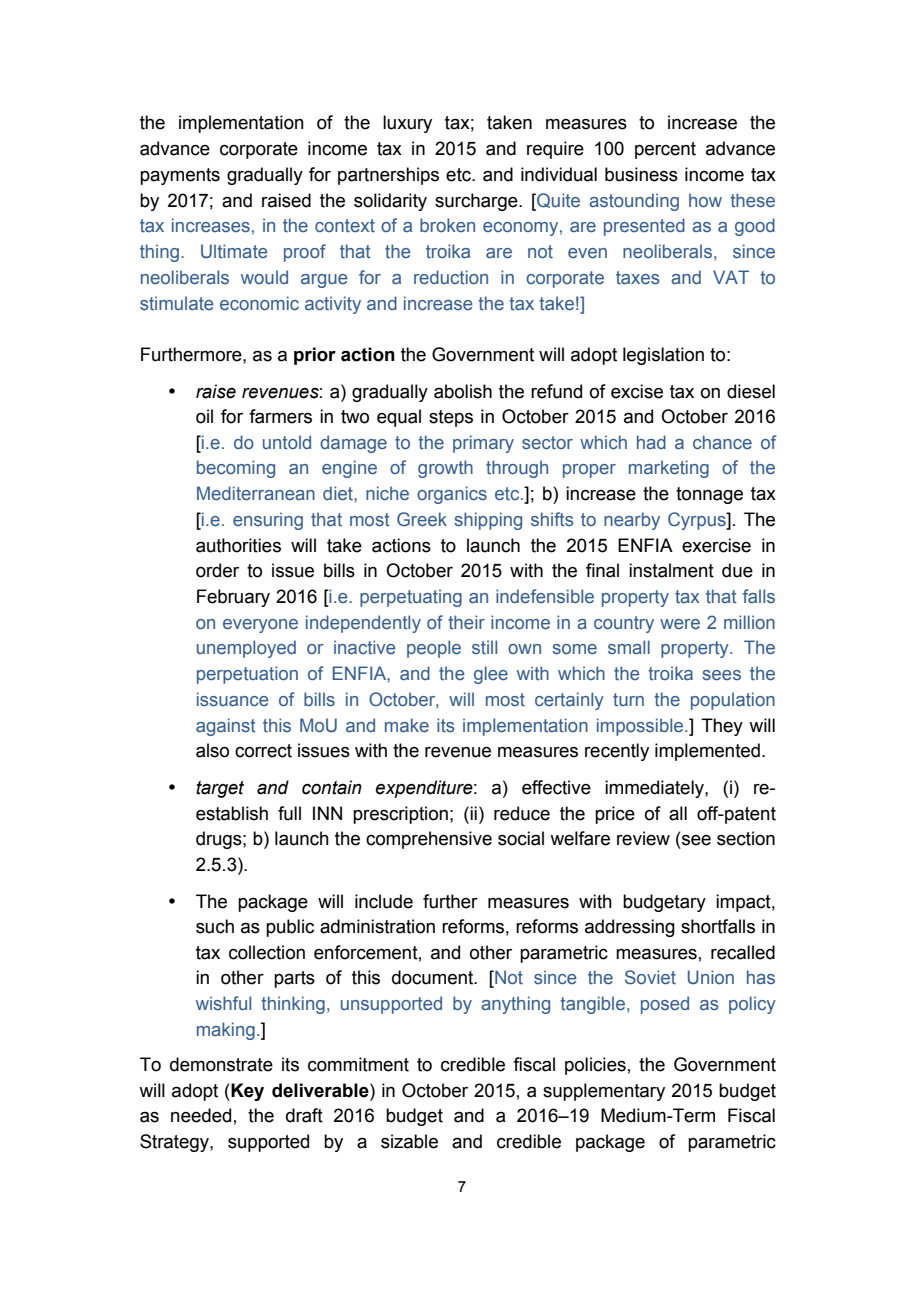 The height and width of the screenshot is (1308, 924). I want to click on Key, so click(246, 1092).
